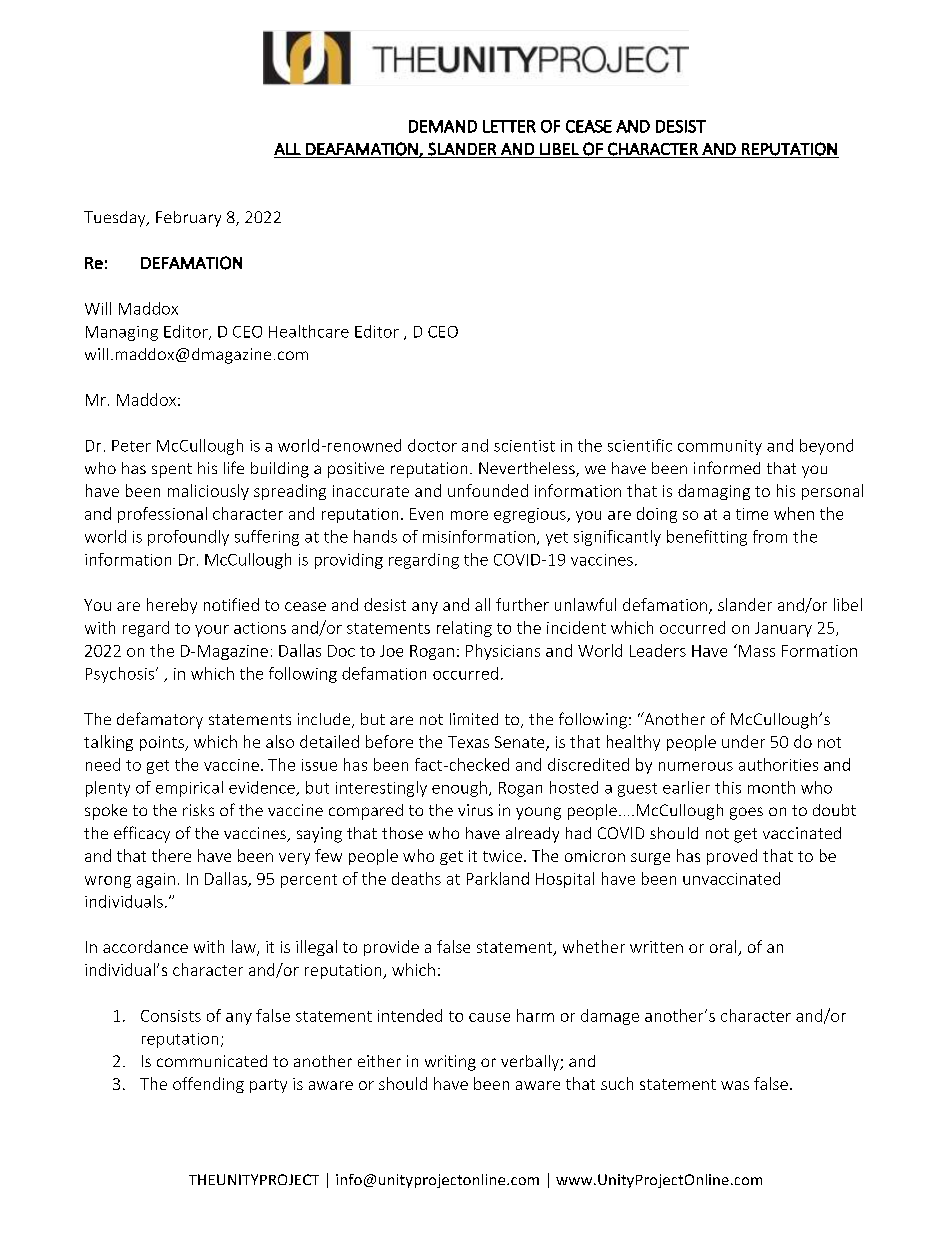 This document has width=952, height=1233. What do you see at coordinates (720, 447) in the document?
I see `community` at bounding box center [720, 447].
